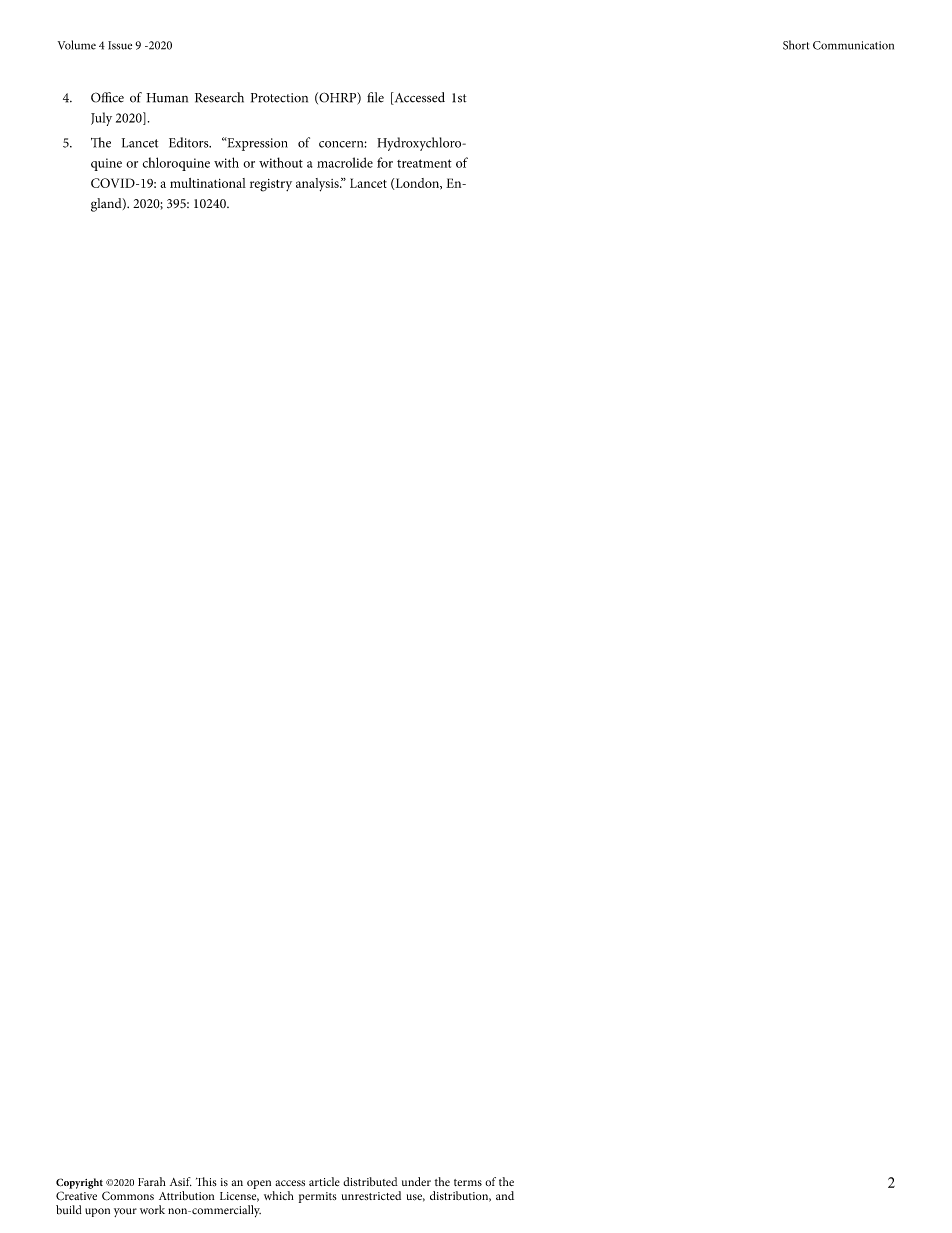 The image size is (952, 1233). Describe the element at coordinates (152, 1181) in the screenshot. I see `Farah` at that location.
